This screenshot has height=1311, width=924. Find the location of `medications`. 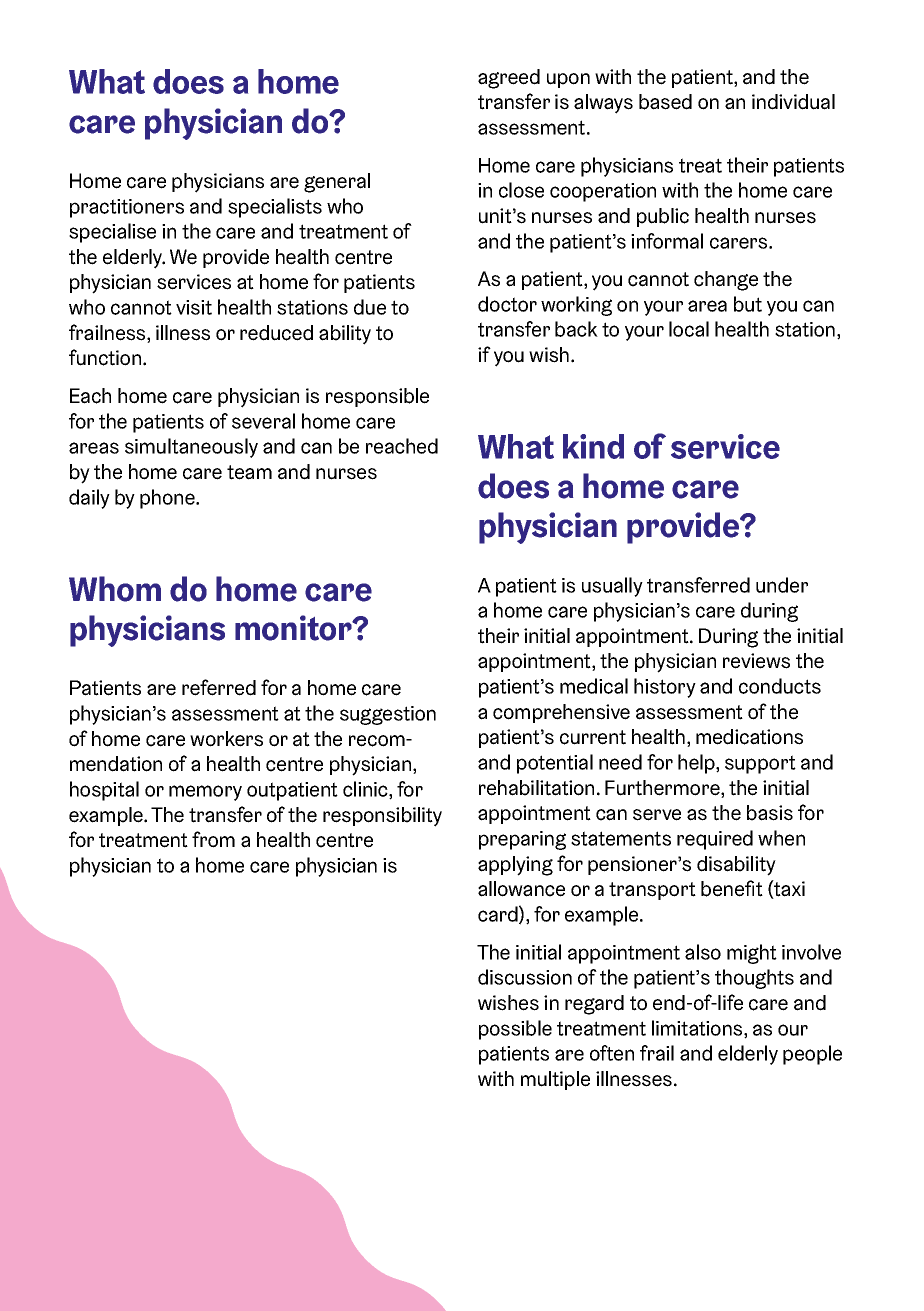

medications is located at coordinates (749, 737).
